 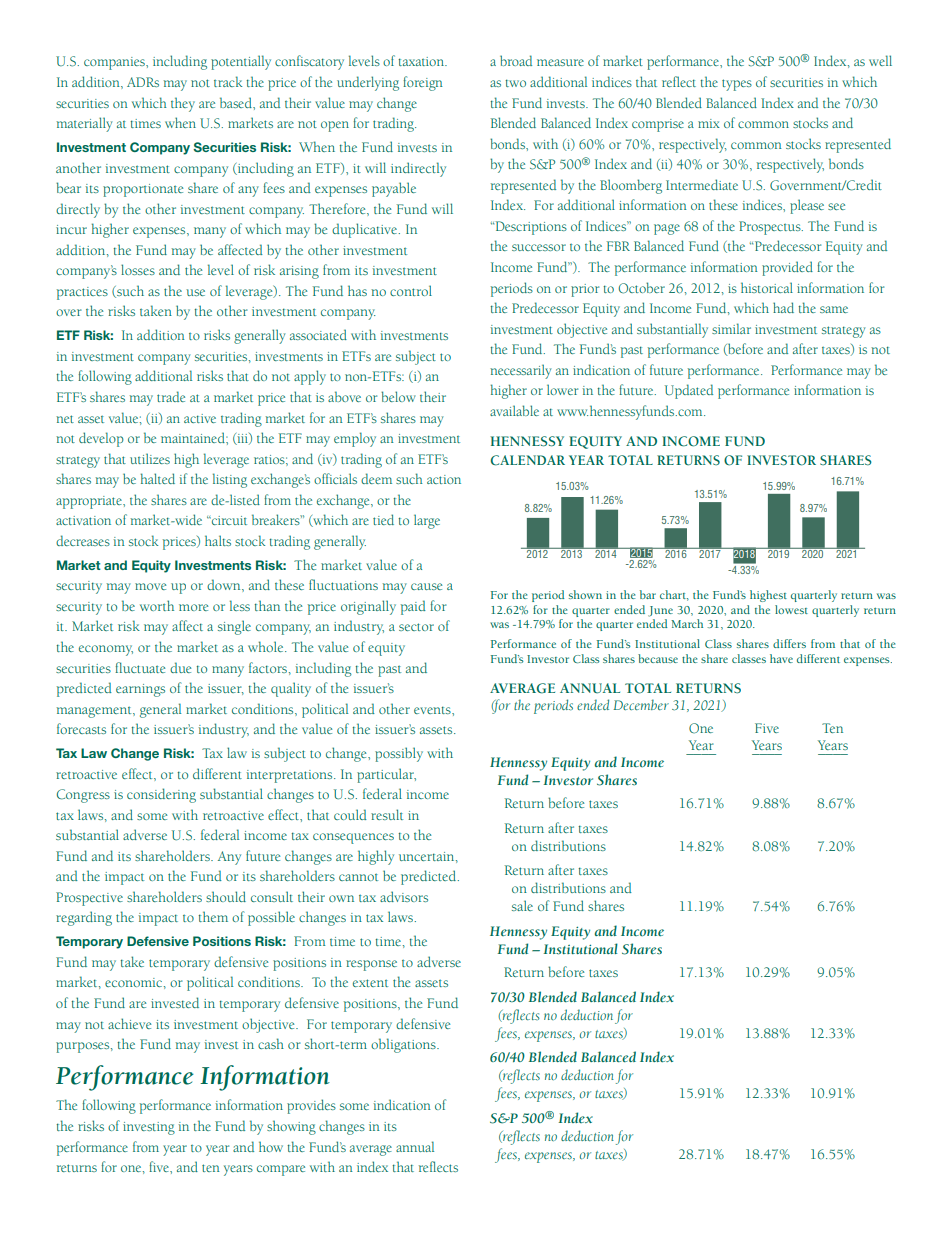 I want to click on they, so click(x=183, y=104).
